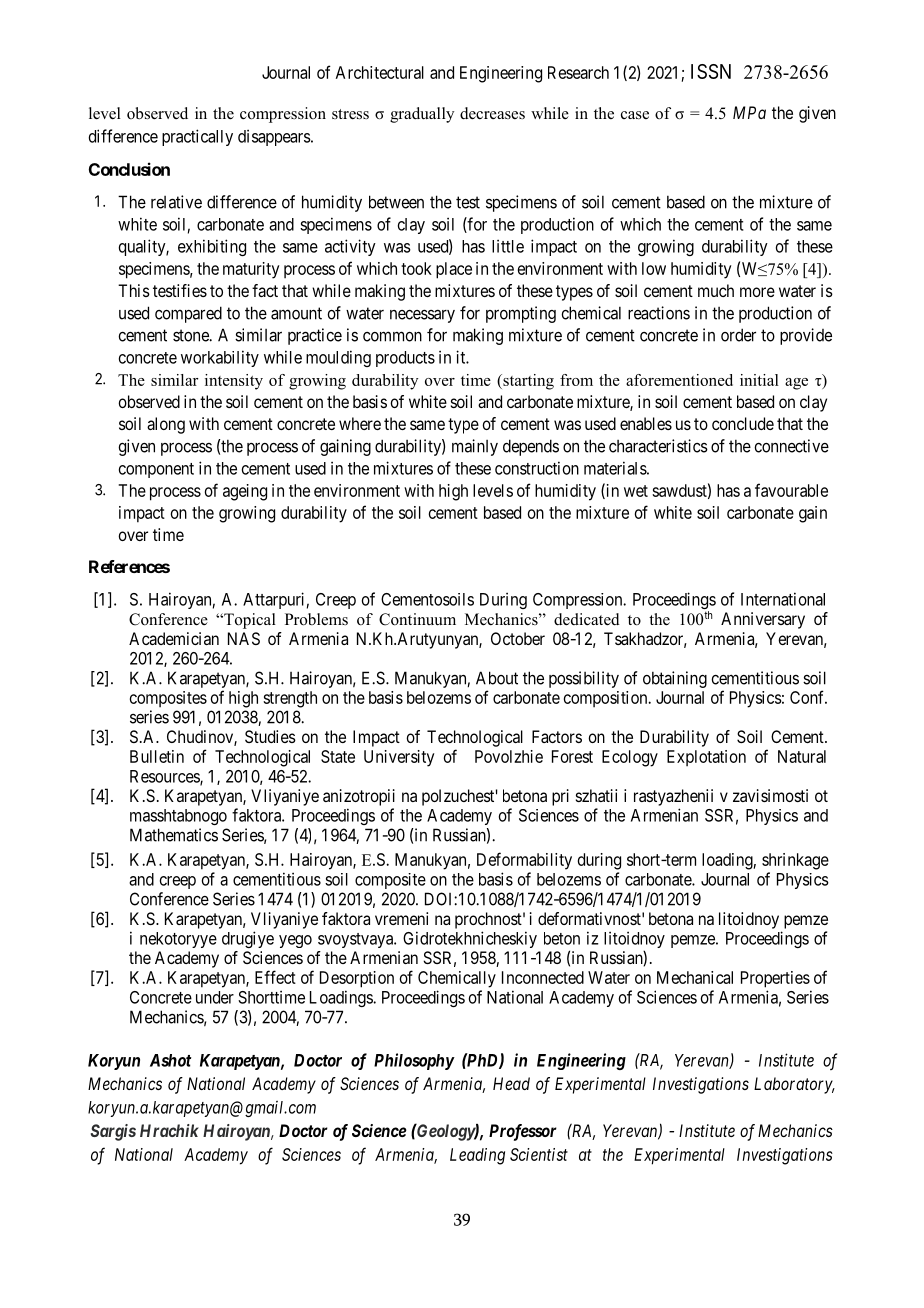  I want to click on decreases, so click(492, 113).
